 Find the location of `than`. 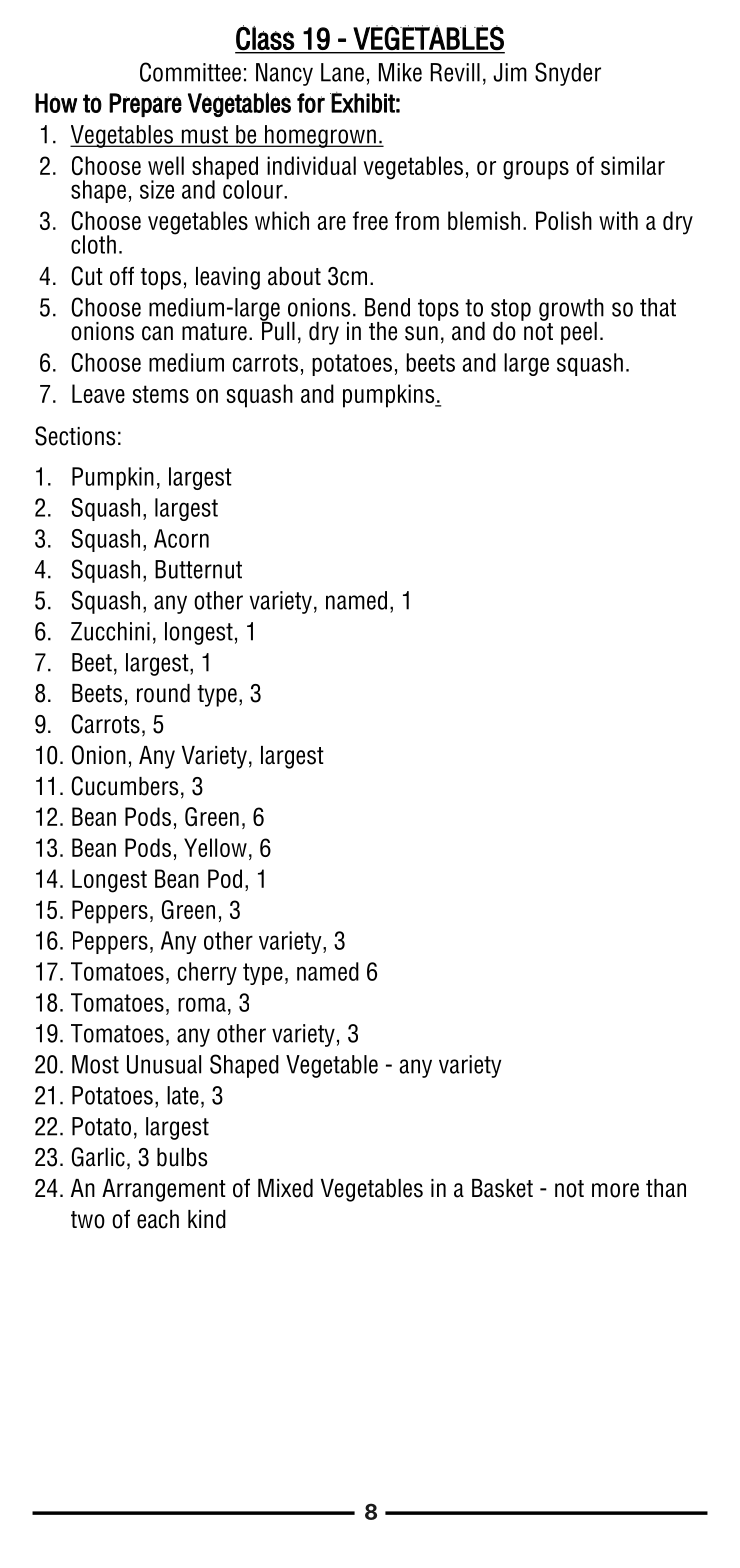

than is located at coordinates (666, 1188).
